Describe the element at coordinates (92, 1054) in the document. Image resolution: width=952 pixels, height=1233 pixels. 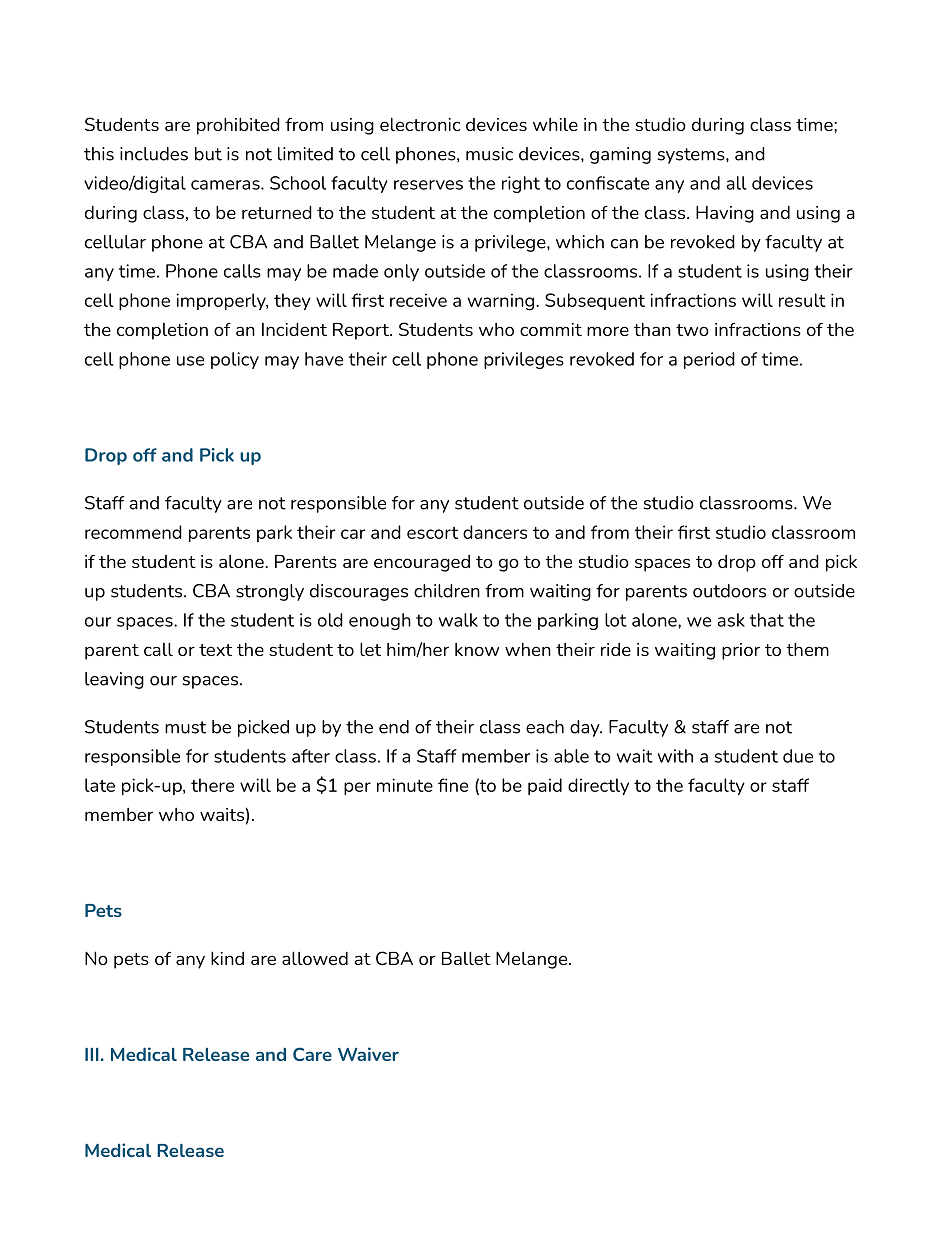
I see `III` at that location.
